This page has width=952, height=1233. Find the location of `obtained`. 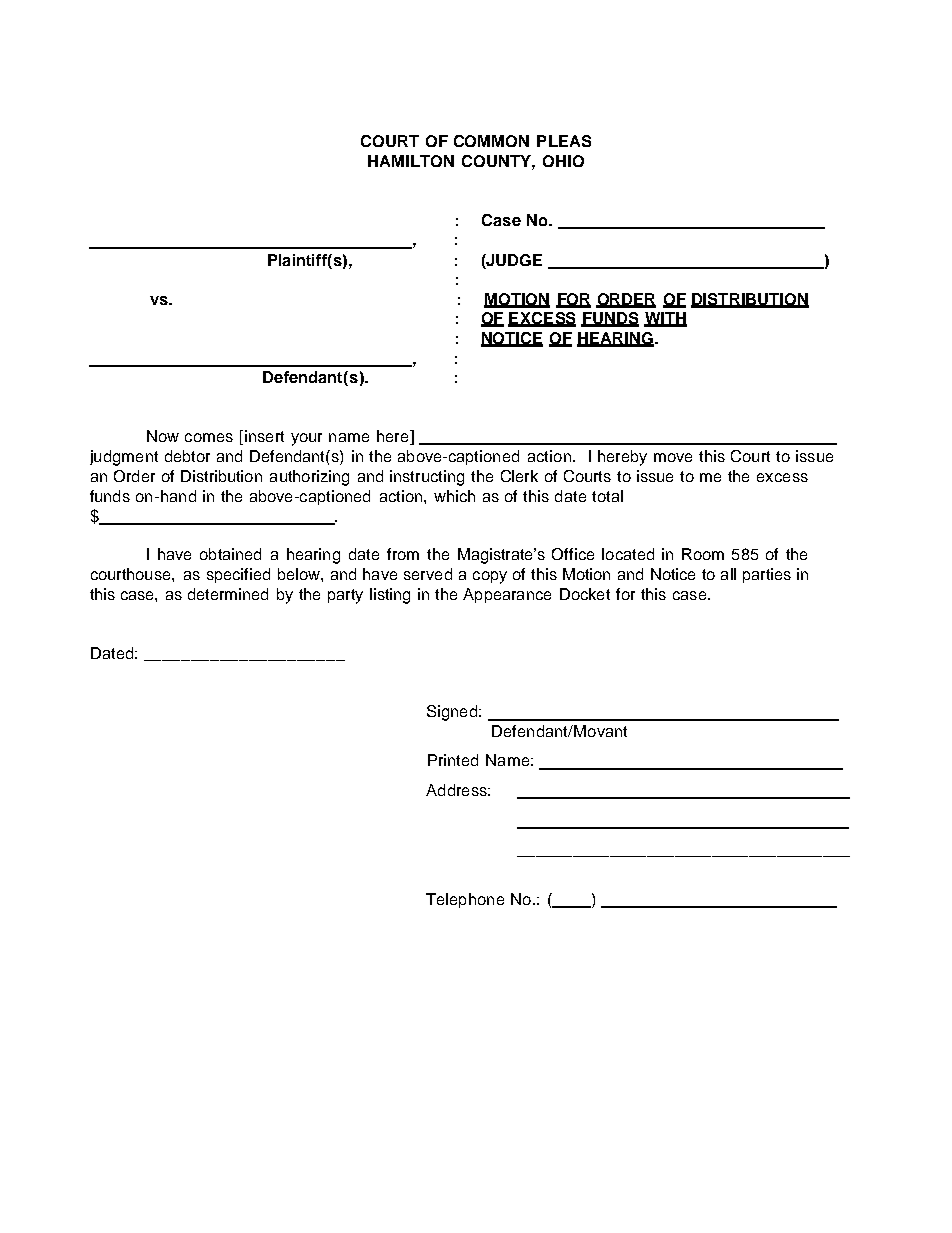

obtained is located at coordinates (230, 554).
